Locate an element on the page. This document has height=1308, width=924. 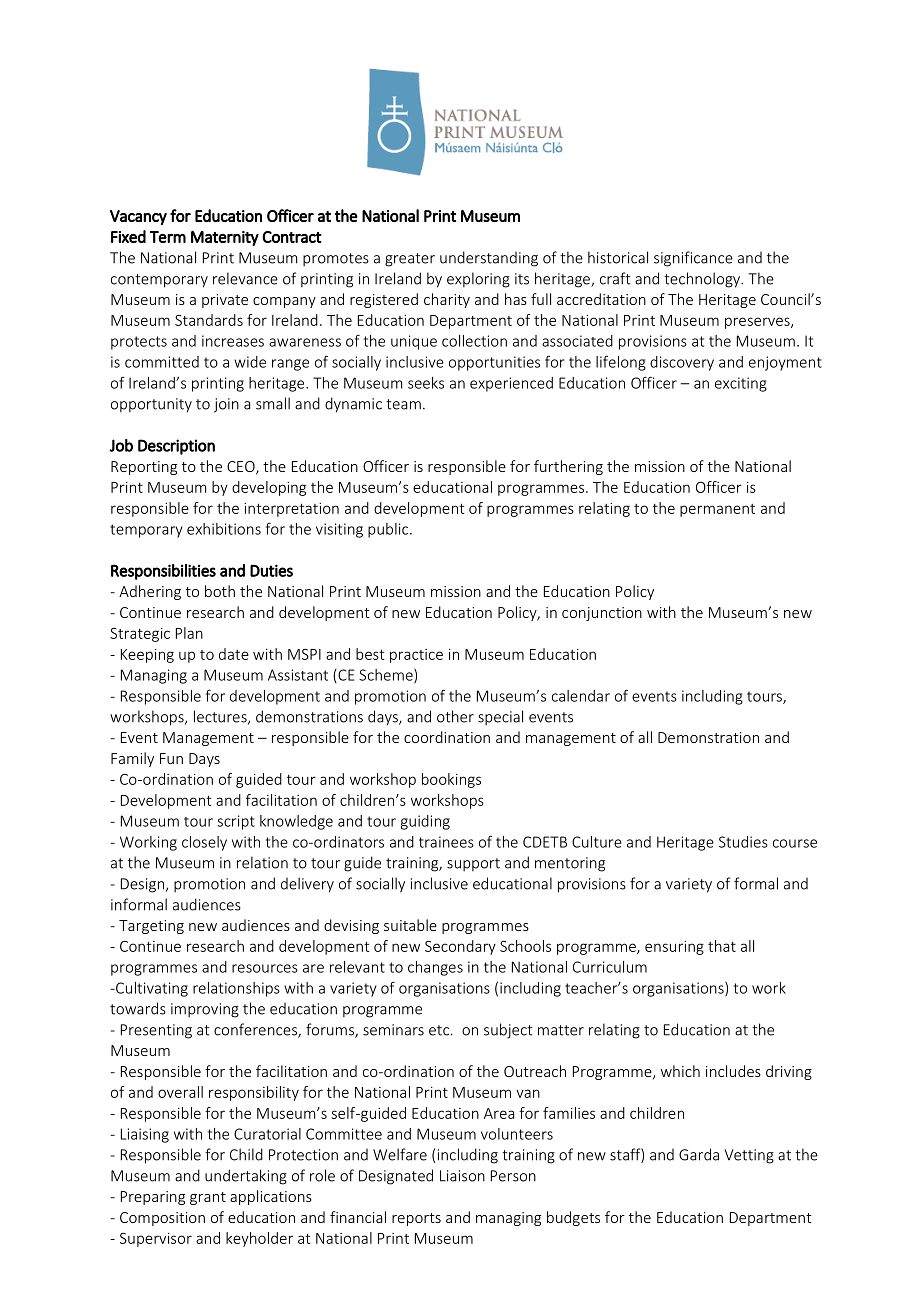
grant is located at coordinates (208, 1198).
